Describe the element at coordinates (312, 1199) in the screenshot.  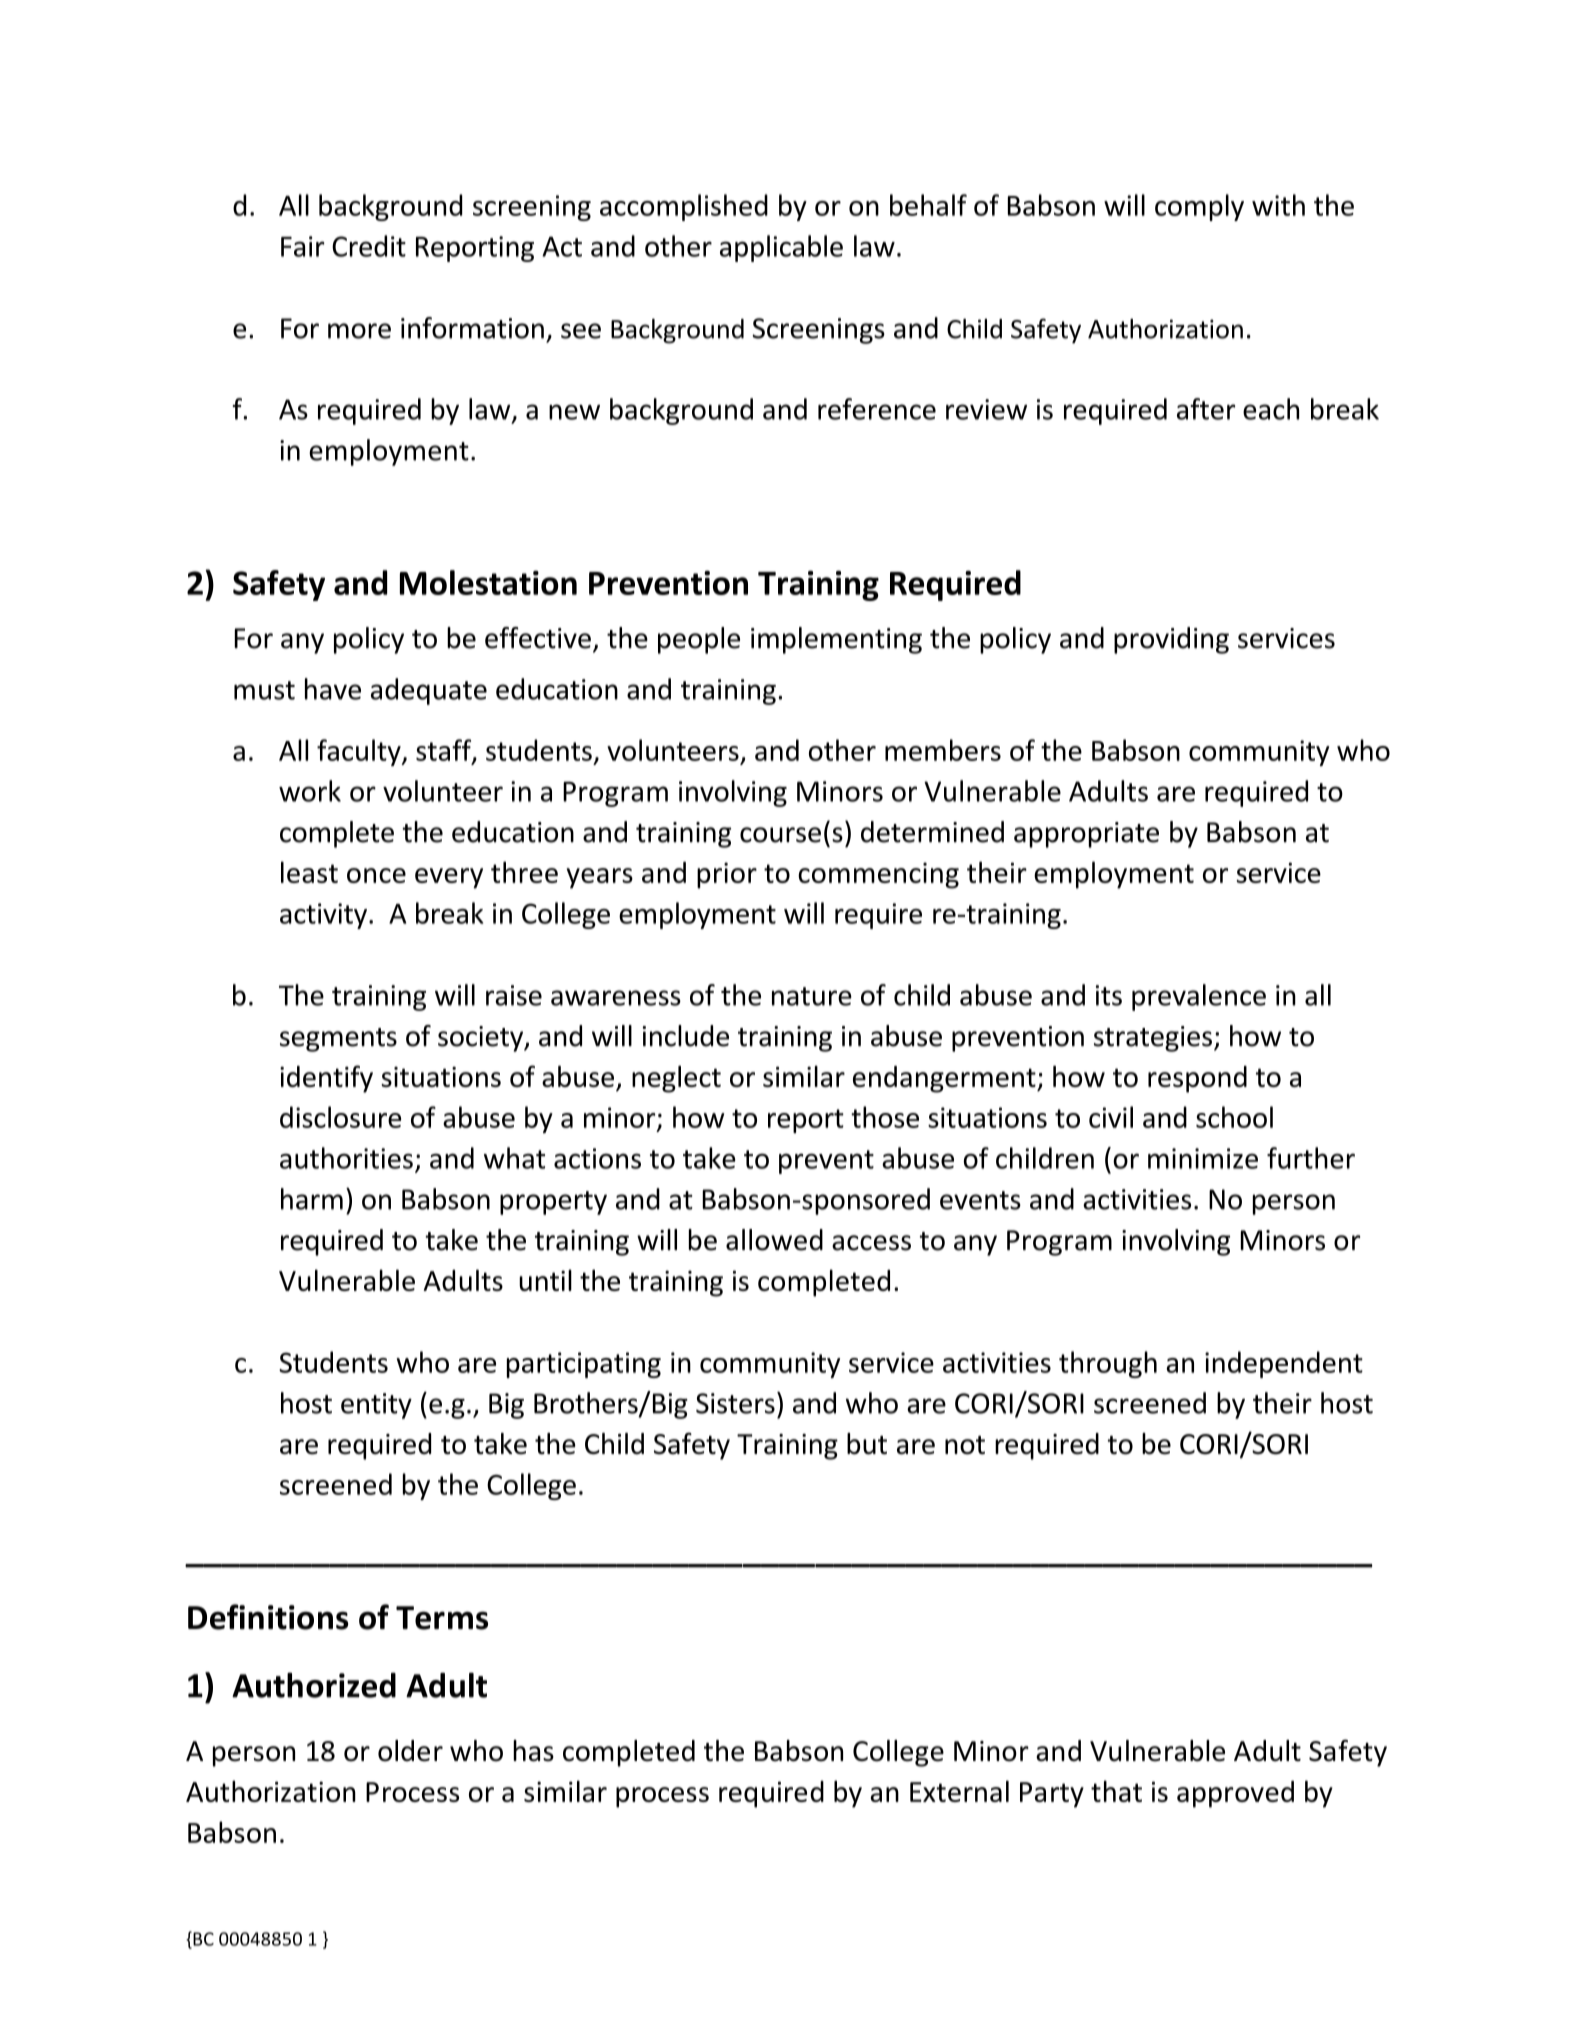
I see `harm` at that location.
